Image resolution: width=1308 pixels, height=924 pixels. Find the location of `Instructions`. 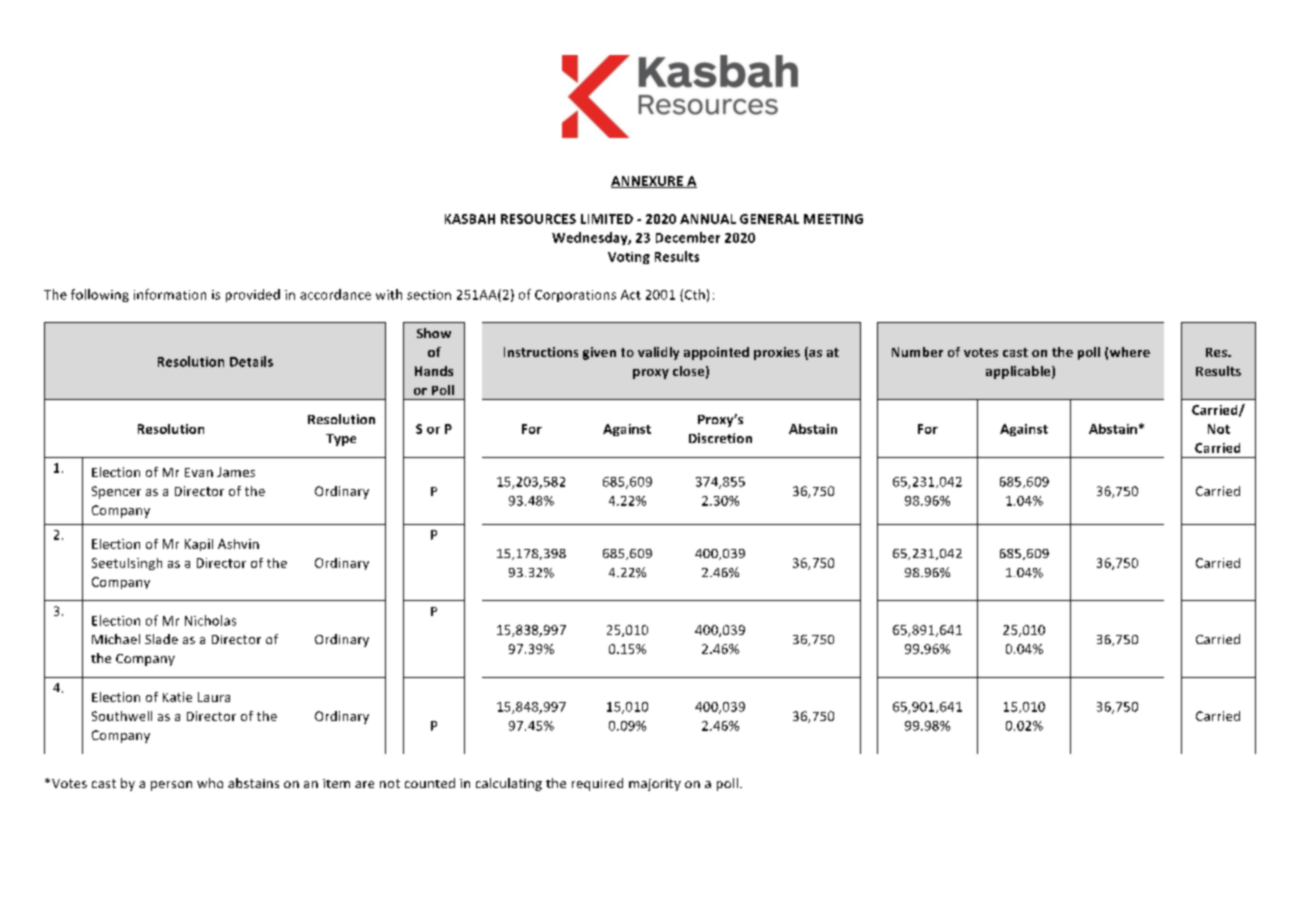

Instructions is located at coordinates (541, 352).
